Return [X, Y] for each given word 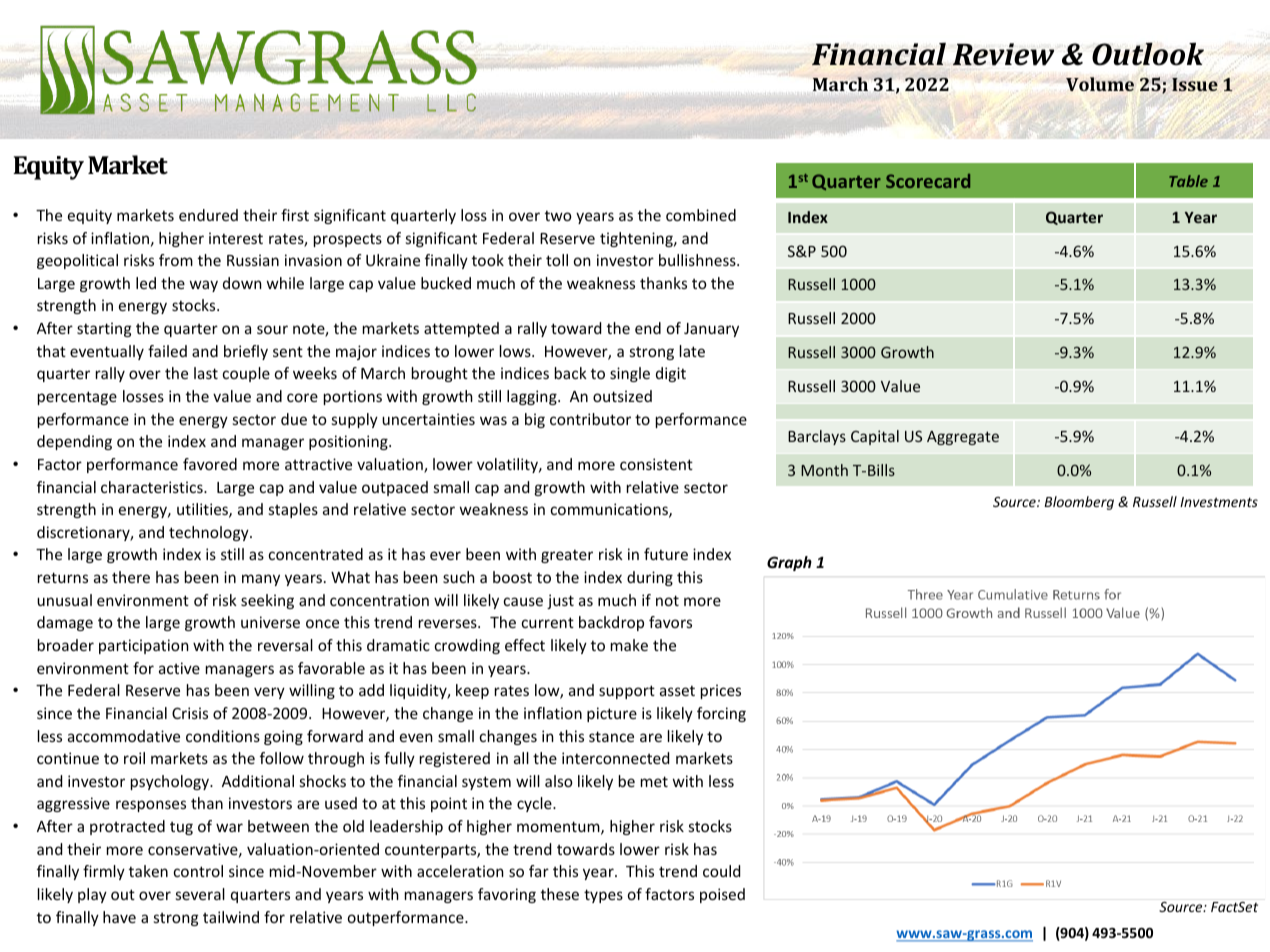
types [603, 896]
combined [701, 215]
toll [557, 260]
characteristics [153, 487]
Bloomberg [1079, 503]
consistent [656, 464]
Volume [1100, 84]
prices [721, 691]
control [198, 871]
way [204, 286]
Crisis [190, 713]
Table [1188, 181]
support [627, 692]
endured [208, 215]
